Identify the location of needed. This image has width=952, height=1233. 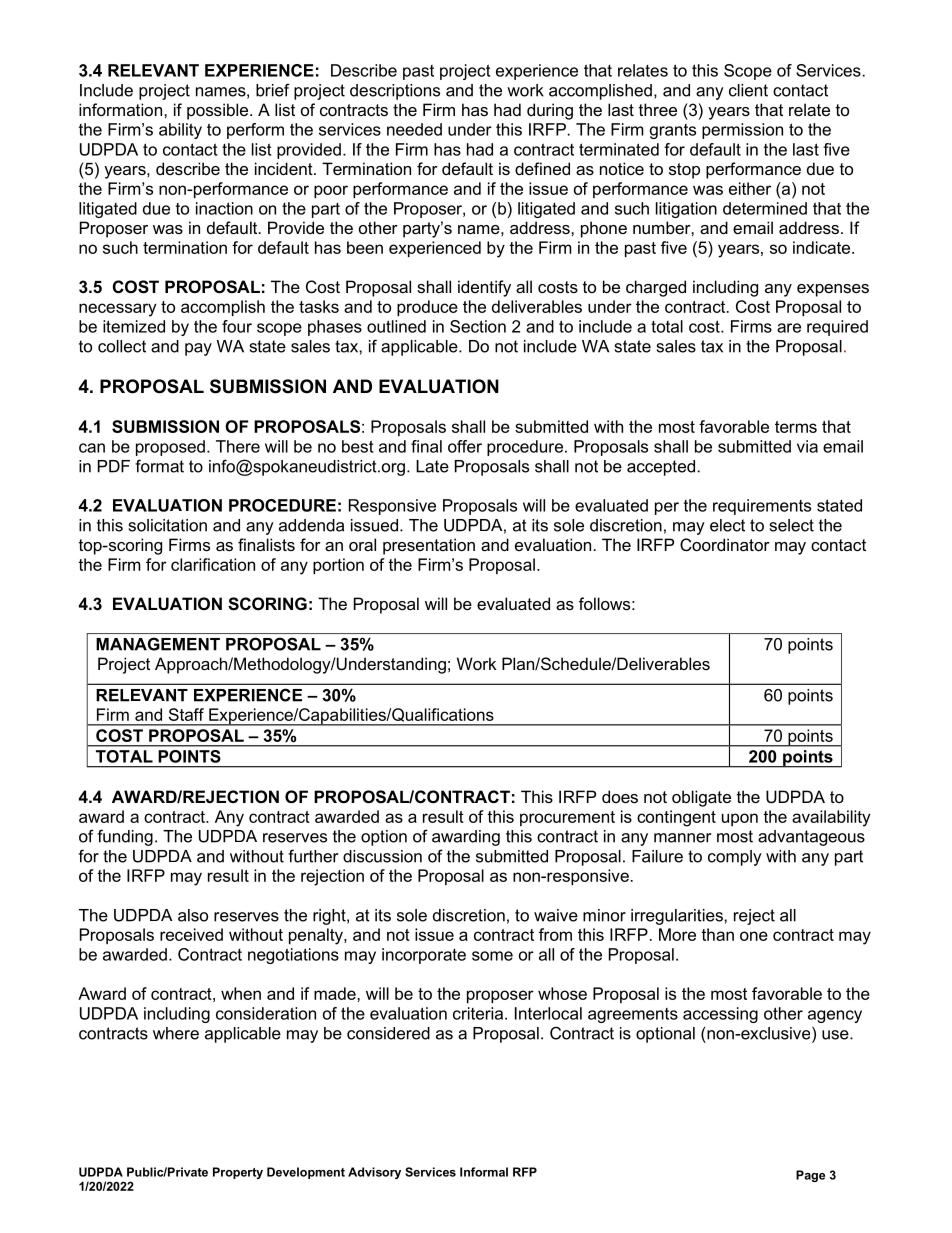
(414, 129).
